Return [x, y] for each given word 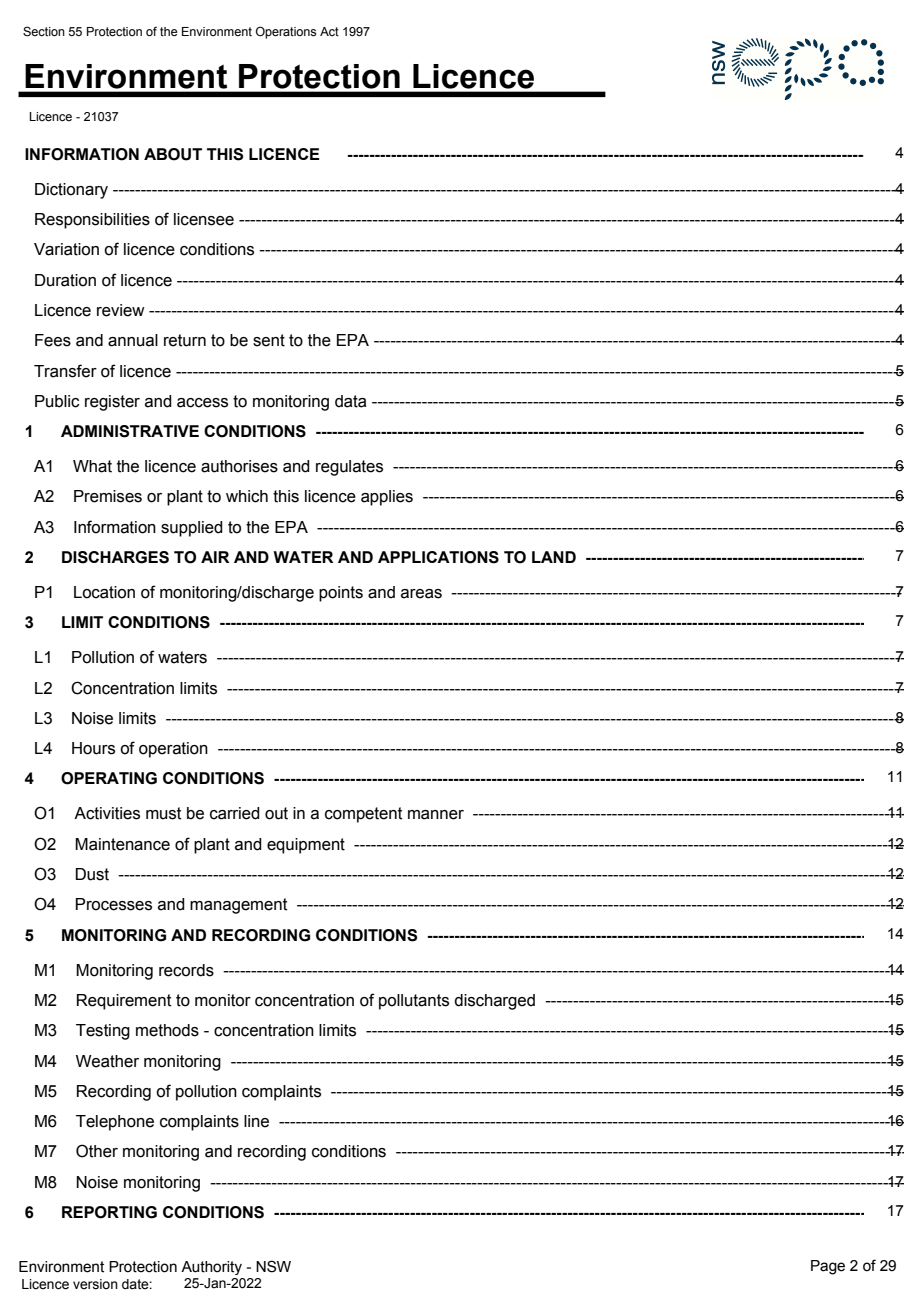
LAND [554, 557]
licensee [204, 219]
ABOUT [173, 154]
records [186, 970]
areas [421, 594]
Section [44, 31]
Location [104, 592]
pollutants [414, 1002]
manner [436, 815]
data [350, 401]
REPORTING [109, 1212]
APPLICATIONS [438, 557]
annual [133, 340]
